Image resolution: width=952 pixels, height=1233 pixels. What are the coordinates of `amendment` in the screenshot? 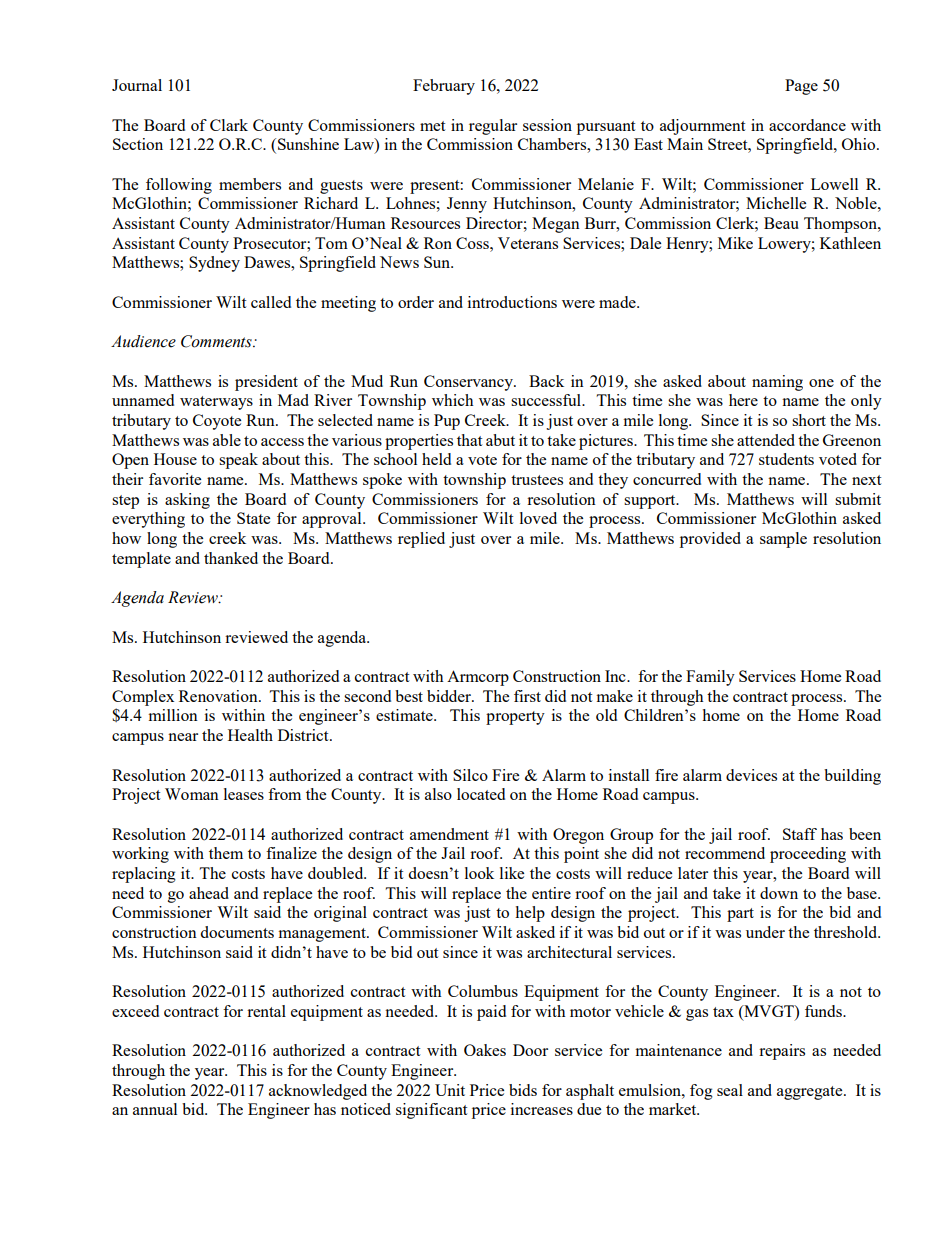 It's located at (449, 834).
